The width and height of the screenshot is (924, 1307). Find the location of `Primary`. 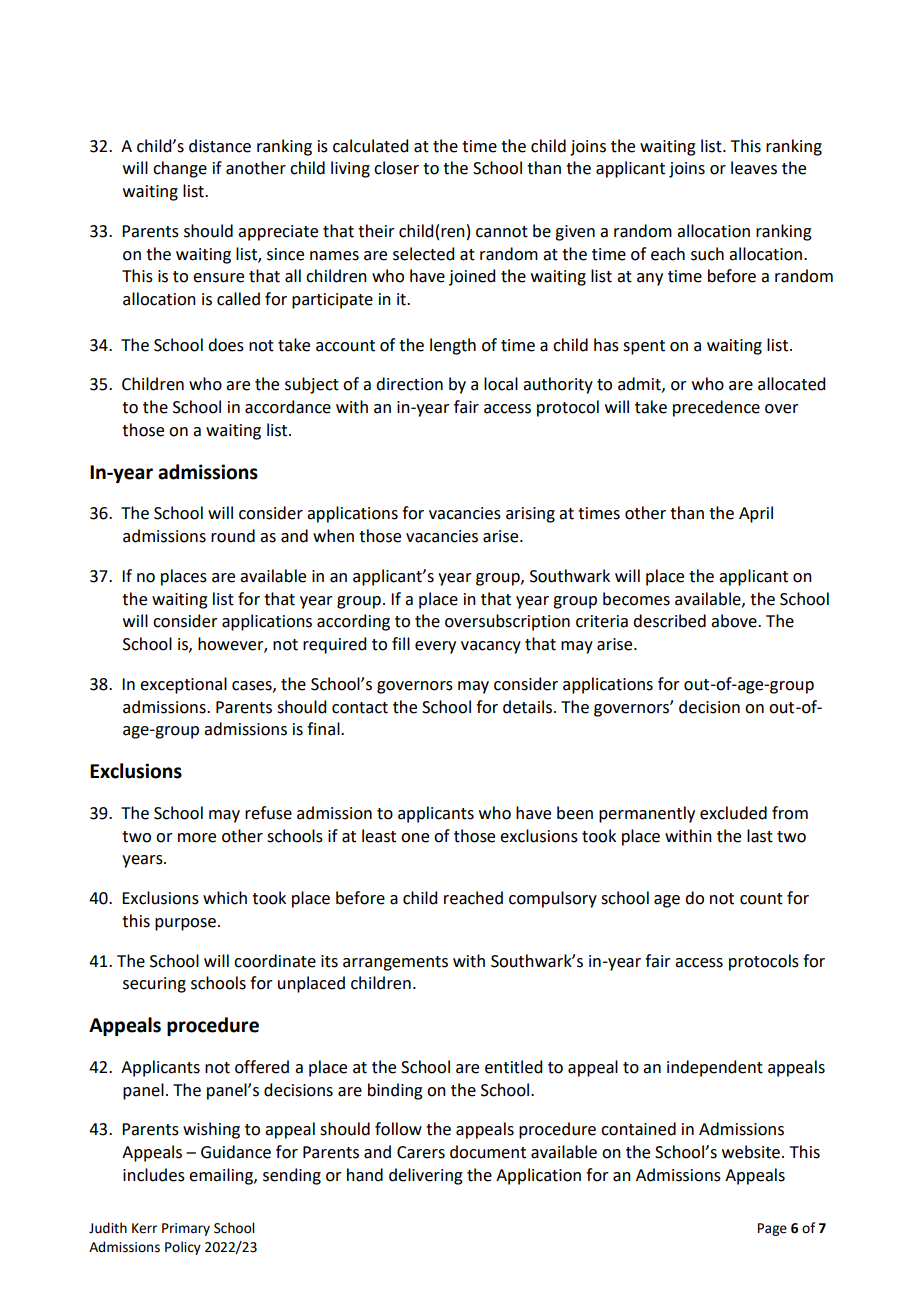

Primary is located at coordinates (186, 1229).
